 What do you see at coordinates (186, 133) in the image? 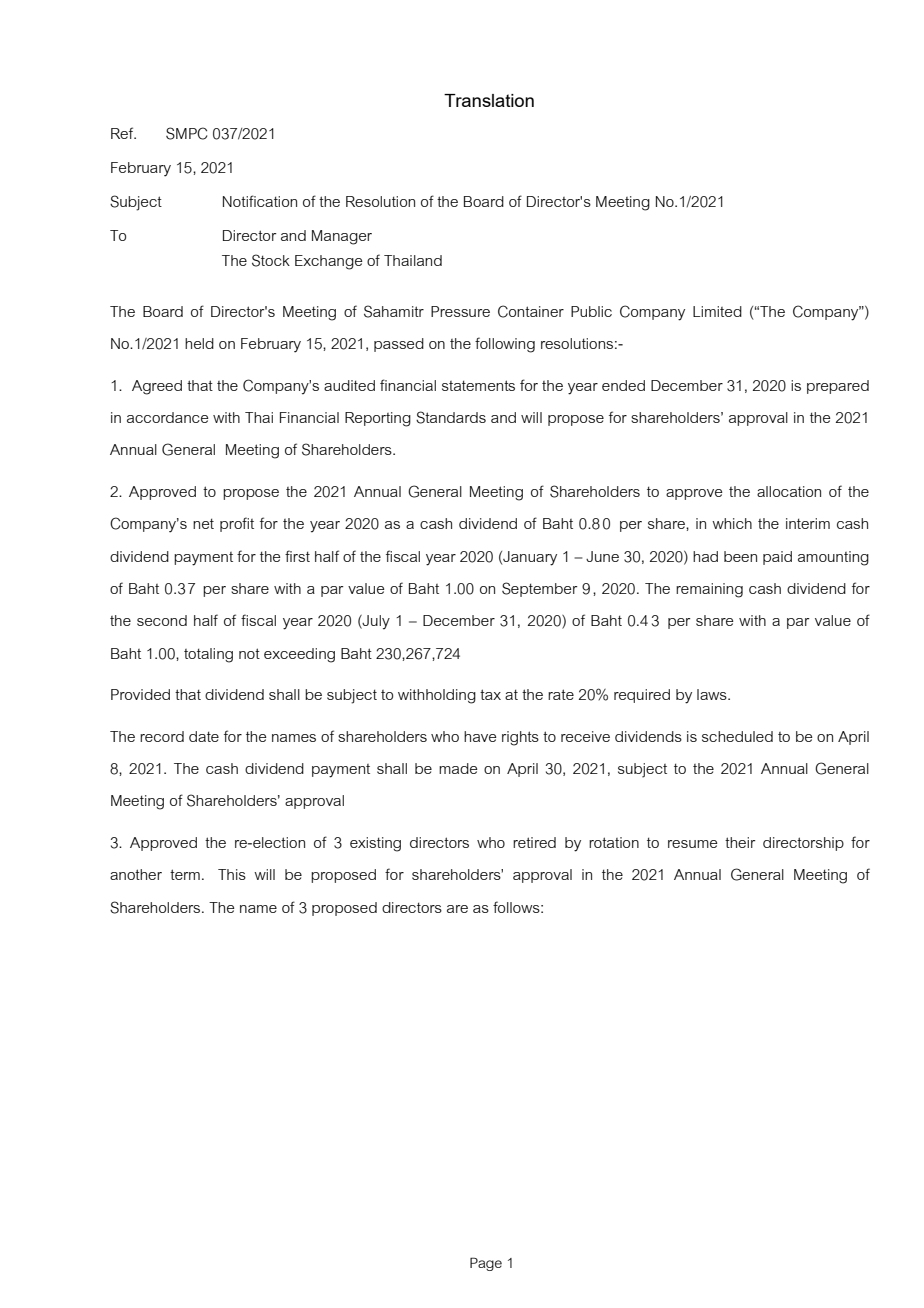
I see `SMPC` at bounding box center [186, 133].
